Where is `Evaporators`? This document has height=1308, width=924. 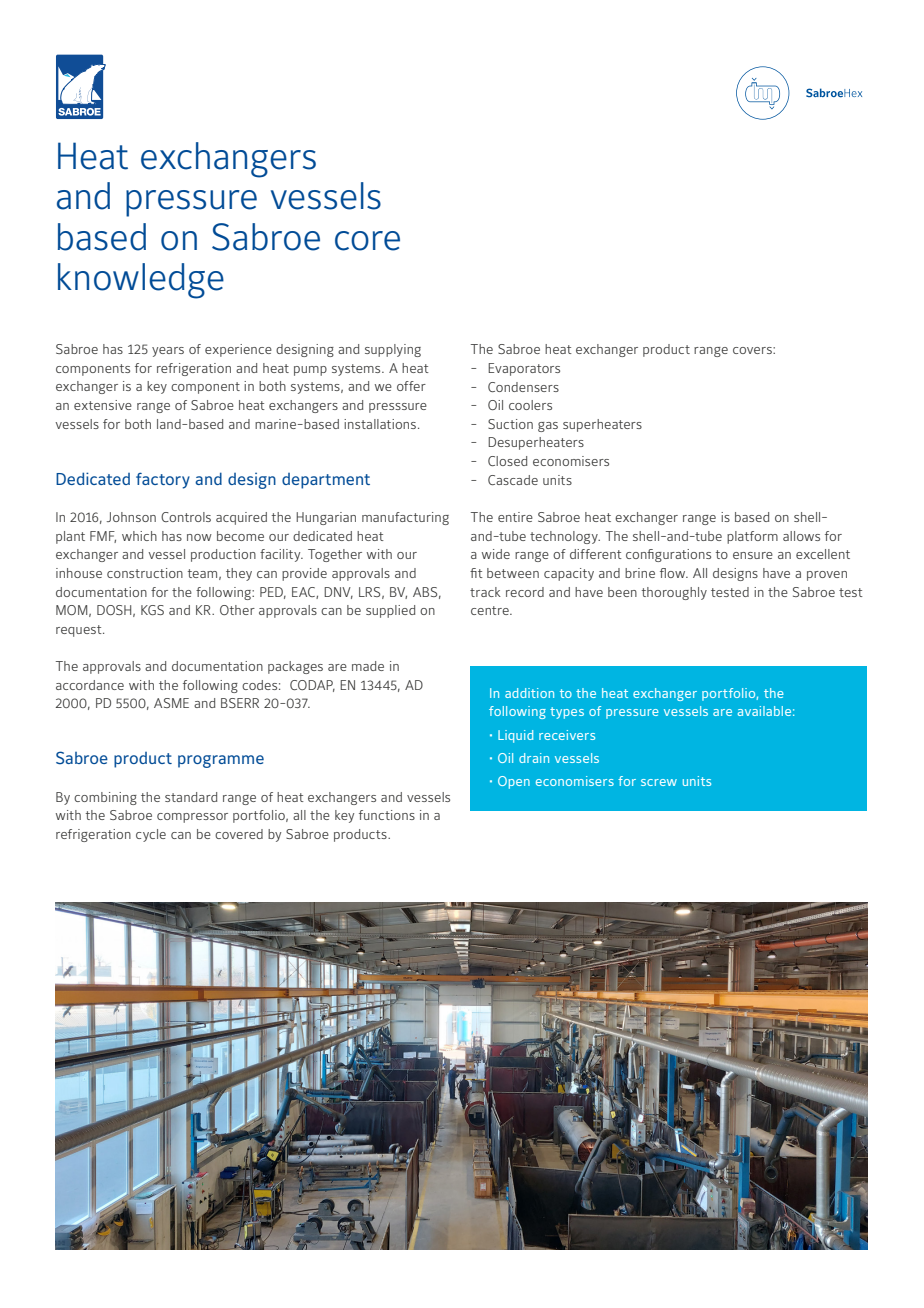
Evaporators is located at coordinates (524, 369).
